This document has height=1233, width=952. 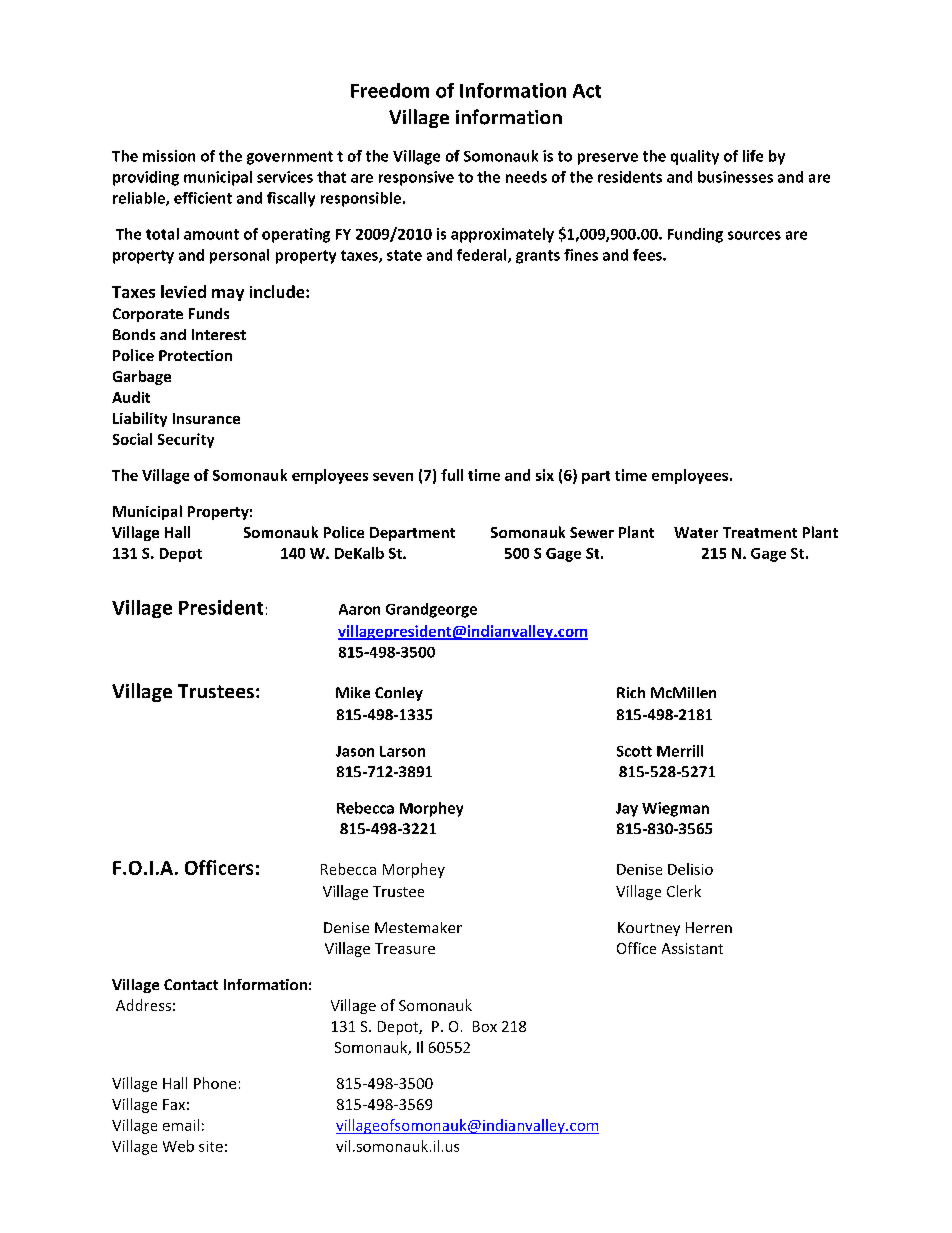 What do you see at coordinates (191, 984) in the document?
I see `Contact` at bounding box center [191, 984].
